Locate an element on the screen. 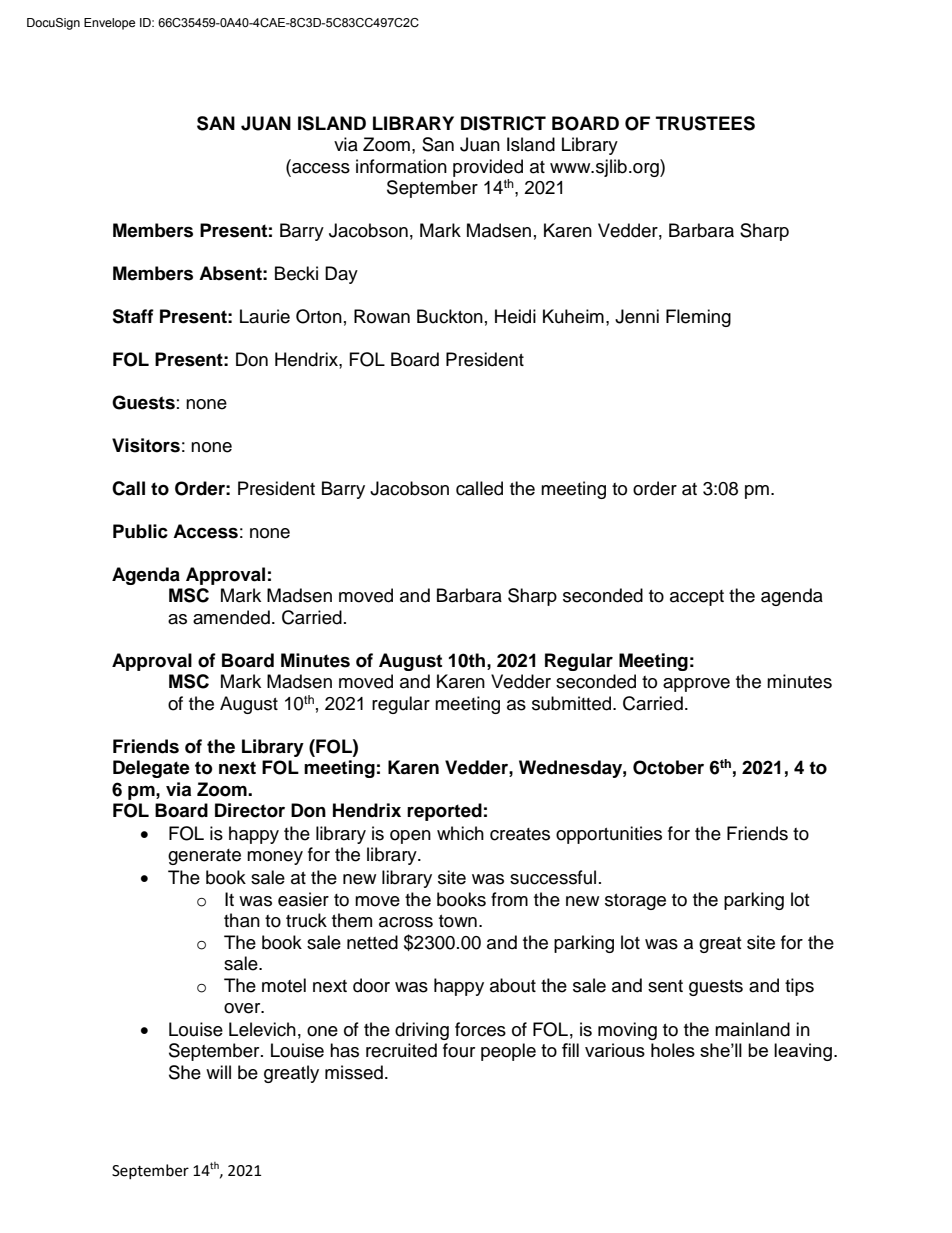 The width and height of the screenshot is (952, 1233). amended is located at coordinates (231, 617).
